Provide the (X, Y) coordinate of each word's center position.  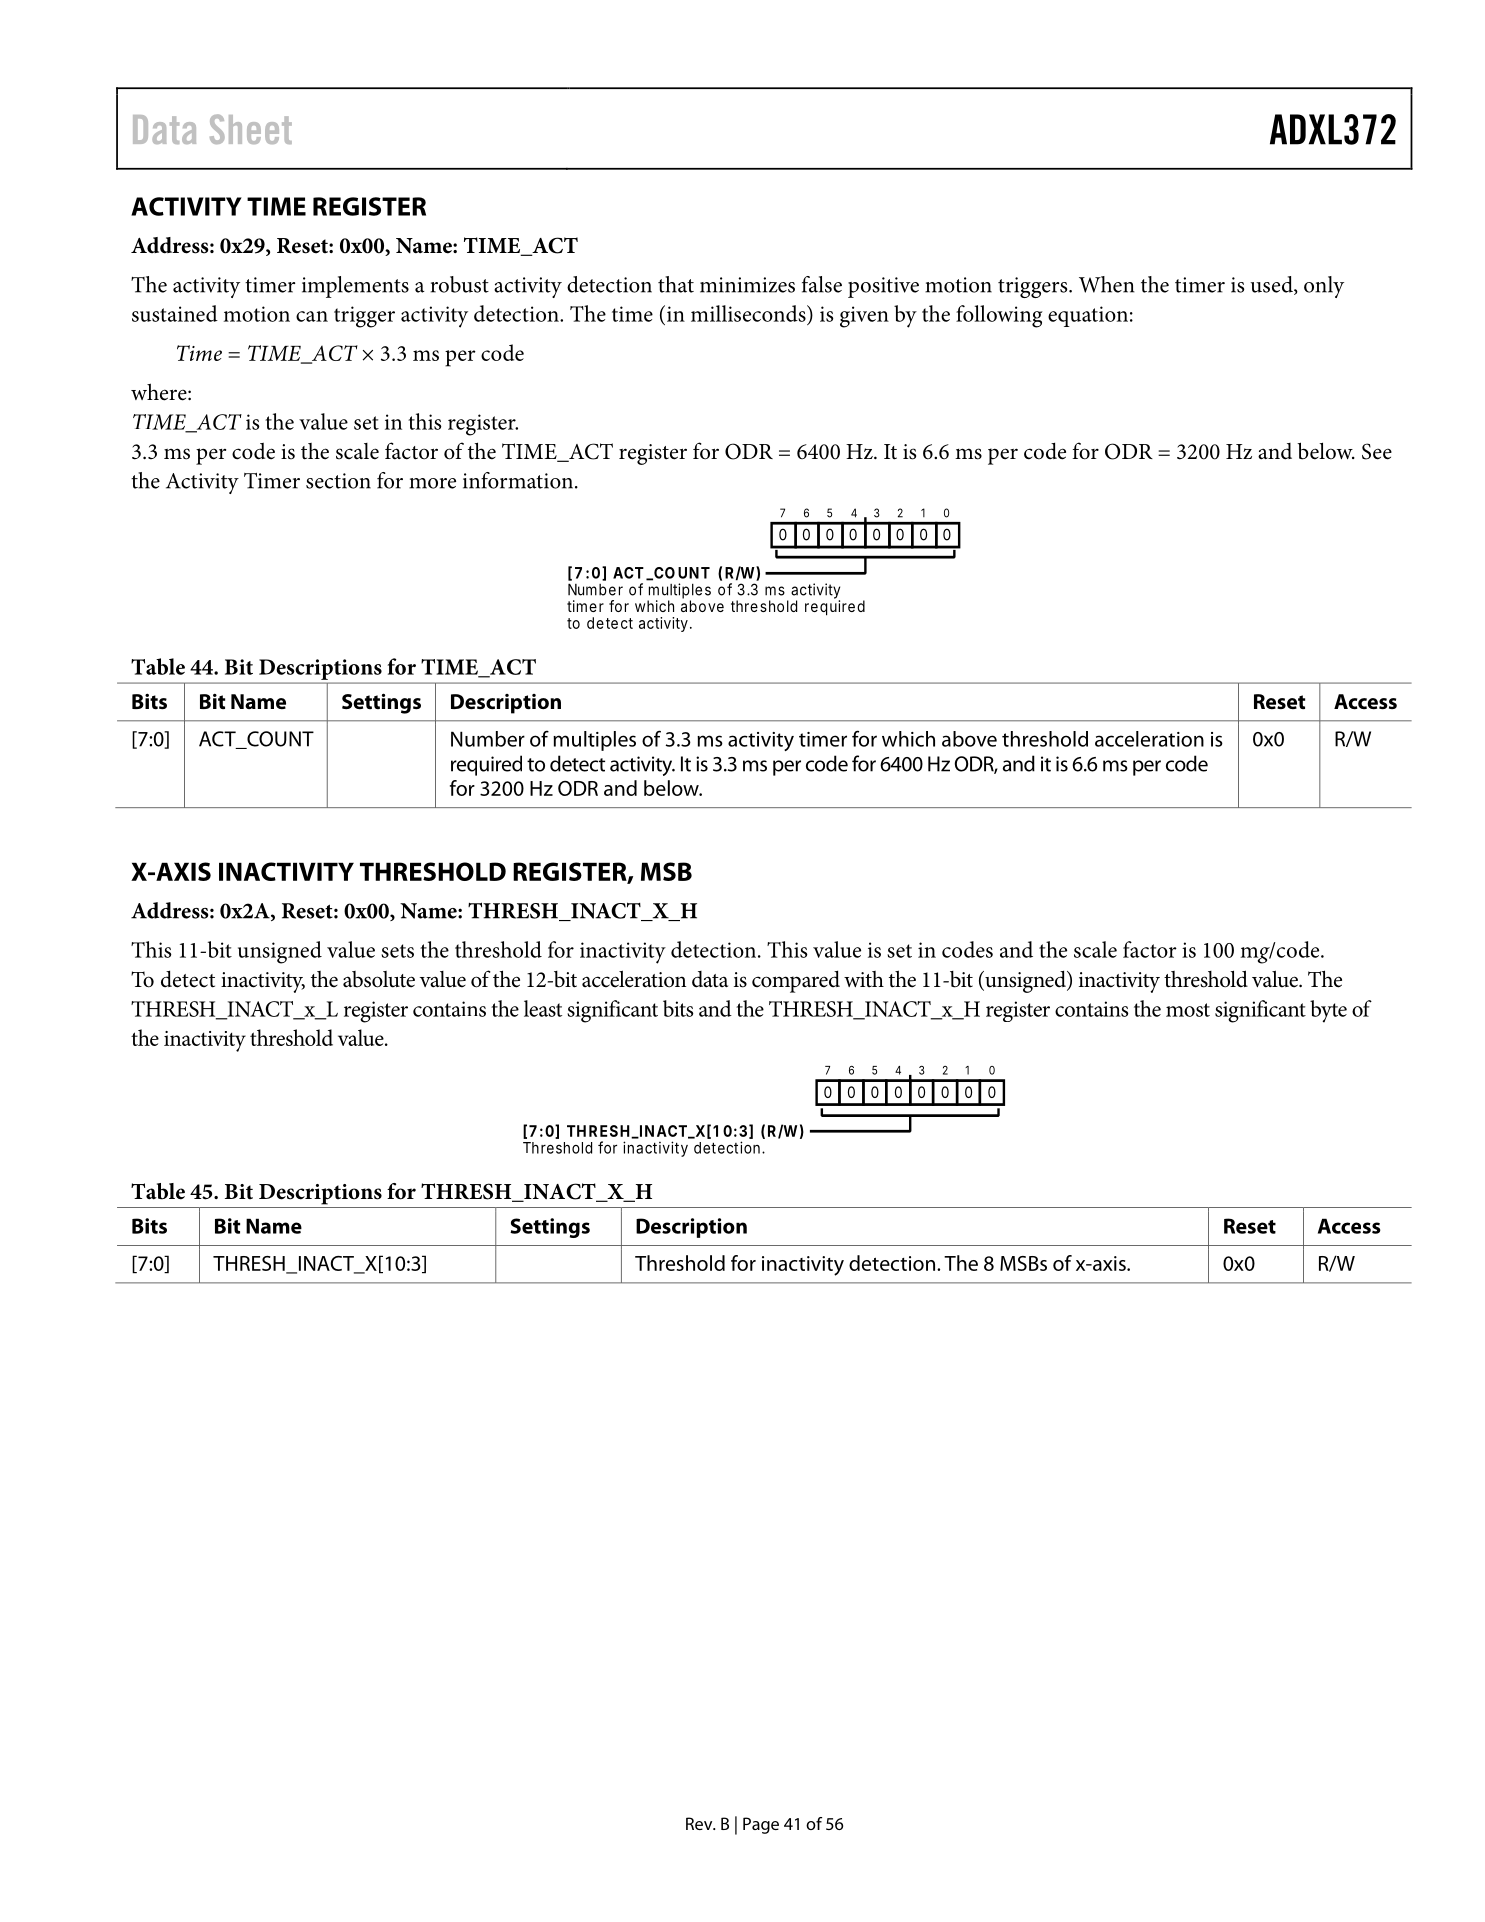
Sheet (251, 129)
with (864, 979)
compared (796, 981)
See (1377, 451)
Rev (700, 1823)
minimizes (747, 285)
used (1272, 285)
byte (1328, 1011)
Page (761, 1825)
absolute (379, 979)
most (1188, 1010)
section (338, 481)
